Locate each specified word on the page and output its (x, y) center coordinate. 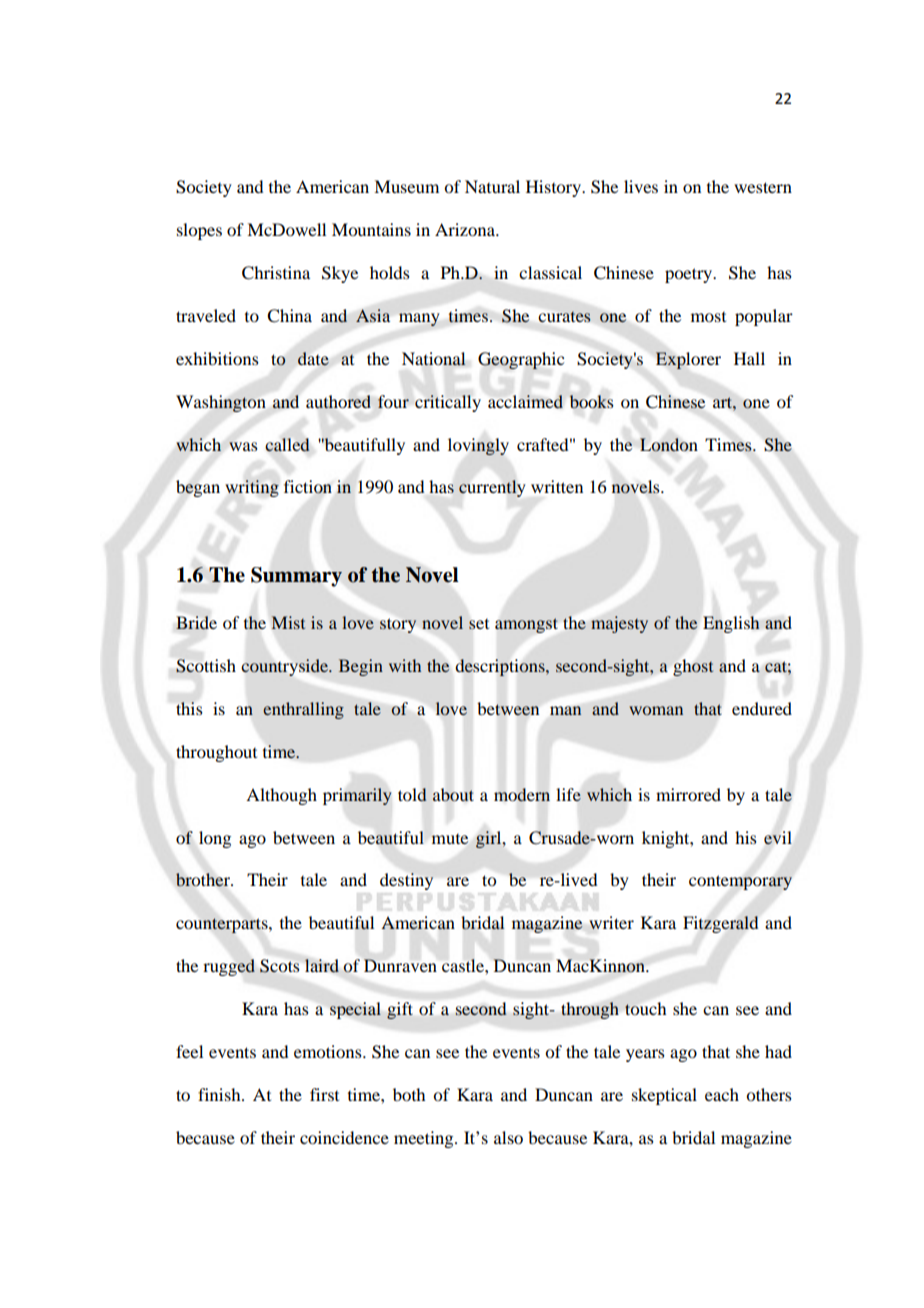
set (479, 624)
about (453, 795)
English (731, 624)
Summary (296, 577)
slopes (199, 231)
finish (220, 1094)
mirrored (688, 794)
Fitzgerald (720, 924)
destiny (406, 881)
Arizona (466, 229)
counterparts (223, 925)
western (763, 187)
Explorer (688, 360)
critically (448, 403)
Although (281, 796)
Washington (221, 403)
